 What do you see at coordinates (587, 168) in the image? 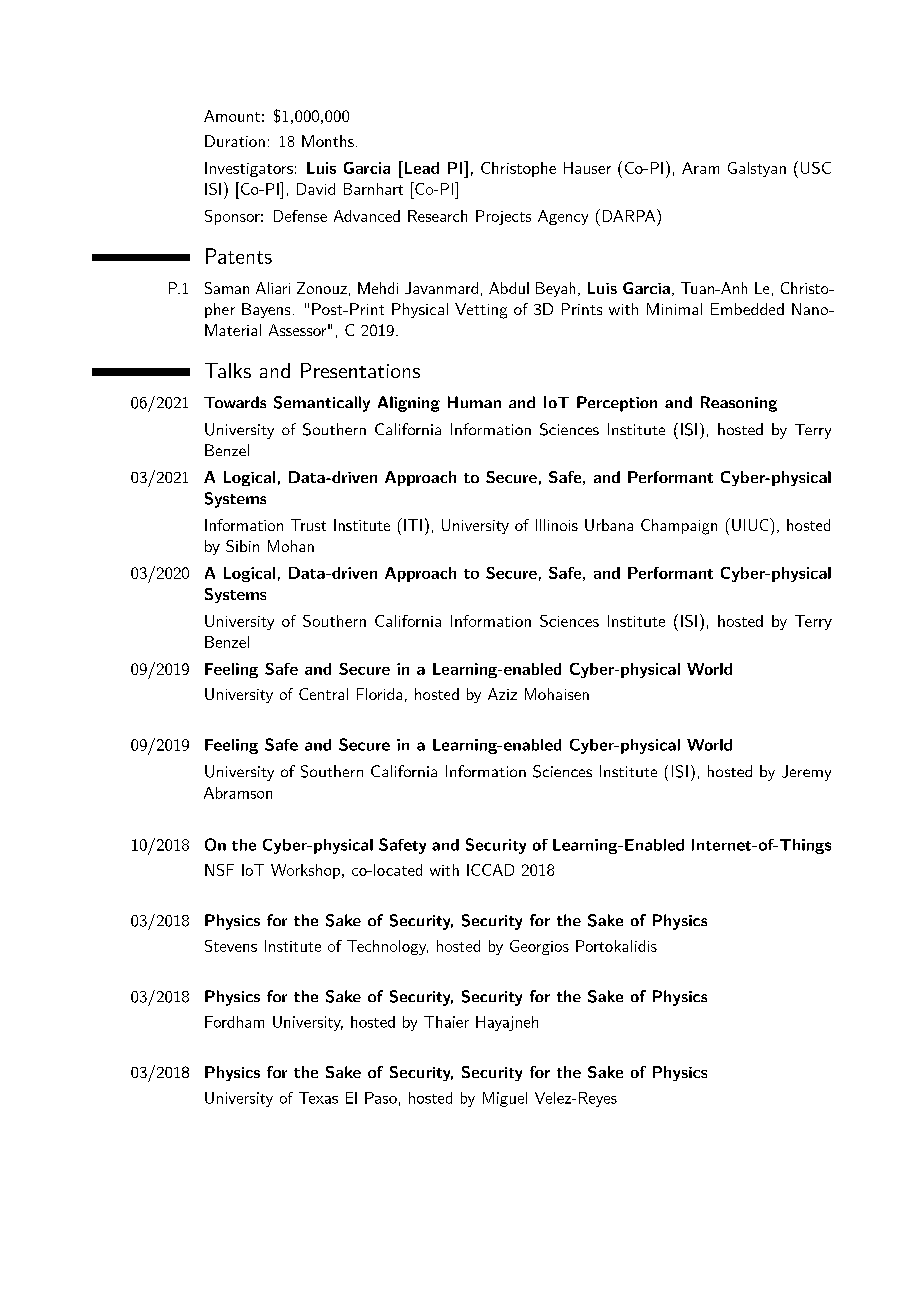
I see `Hauser` at bounding box center [587, 168].
